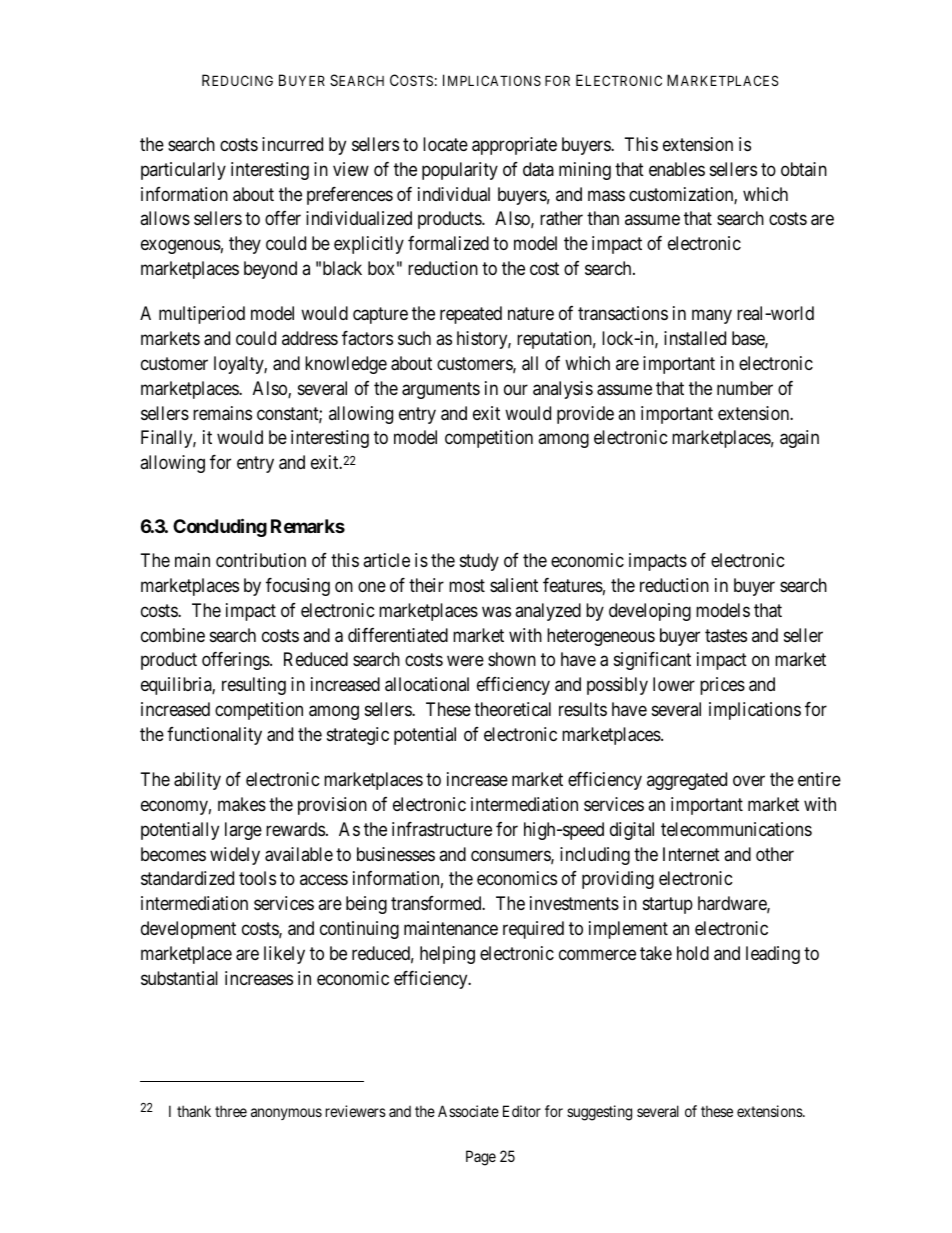 The image size is (952, 1233). Describe the element at coordinates (183, 171) in the page. I see `particularly` at that location.
